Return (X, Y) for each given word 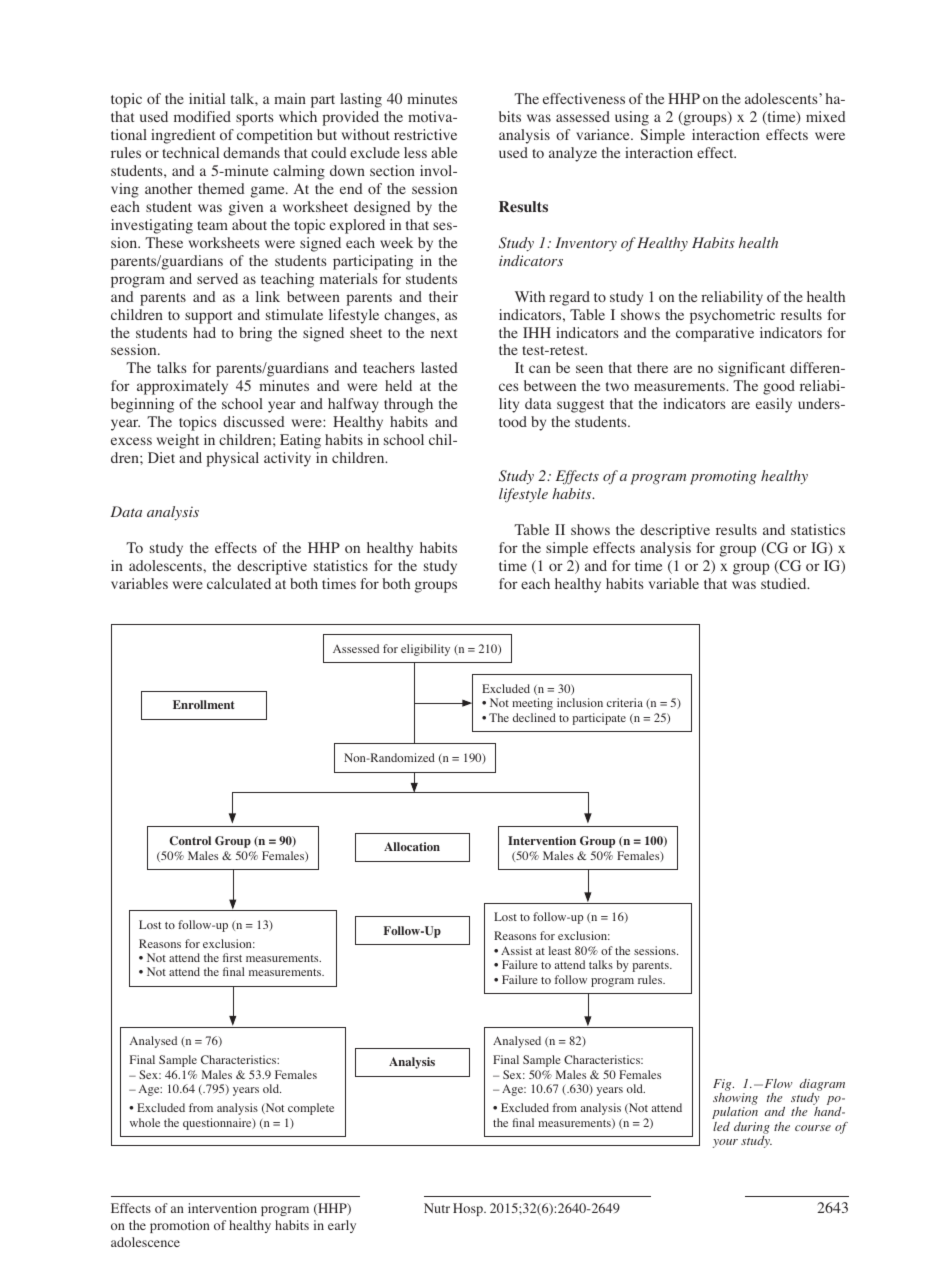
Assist (516, 950)
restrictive (425, 134)
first (232, 957)
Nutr (437, 1208)
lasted (439, 367)
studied (785, 583)
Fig (723, 1085)
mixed (826, 116)
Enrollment (203, 704)
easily (774, 405)
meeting (532, 704)
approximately (182, 387)
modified (202, 116)
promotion (180, 1226)
